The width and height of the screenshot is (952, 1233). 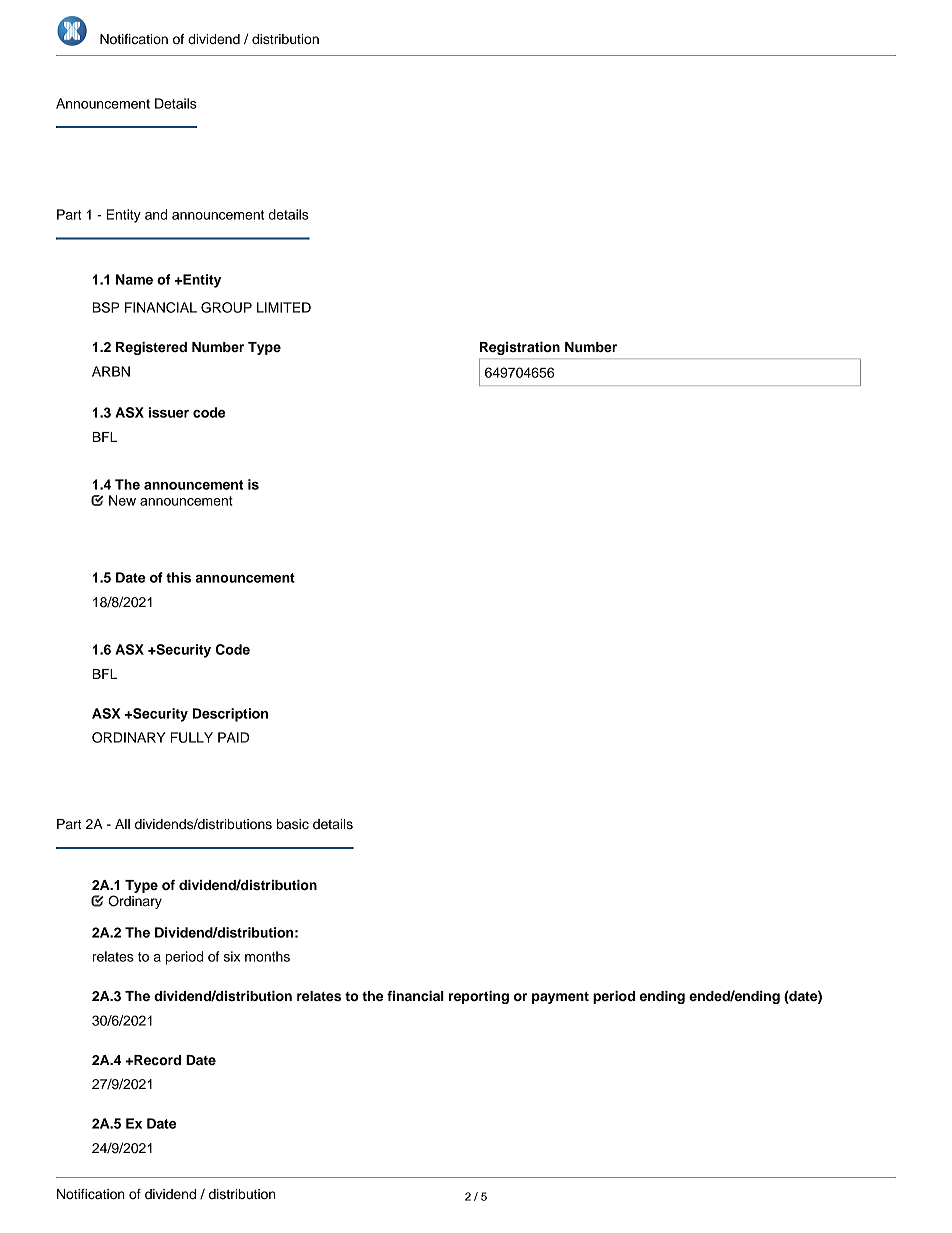 I want to click on LIMITED, so click(x=284, y=307).
